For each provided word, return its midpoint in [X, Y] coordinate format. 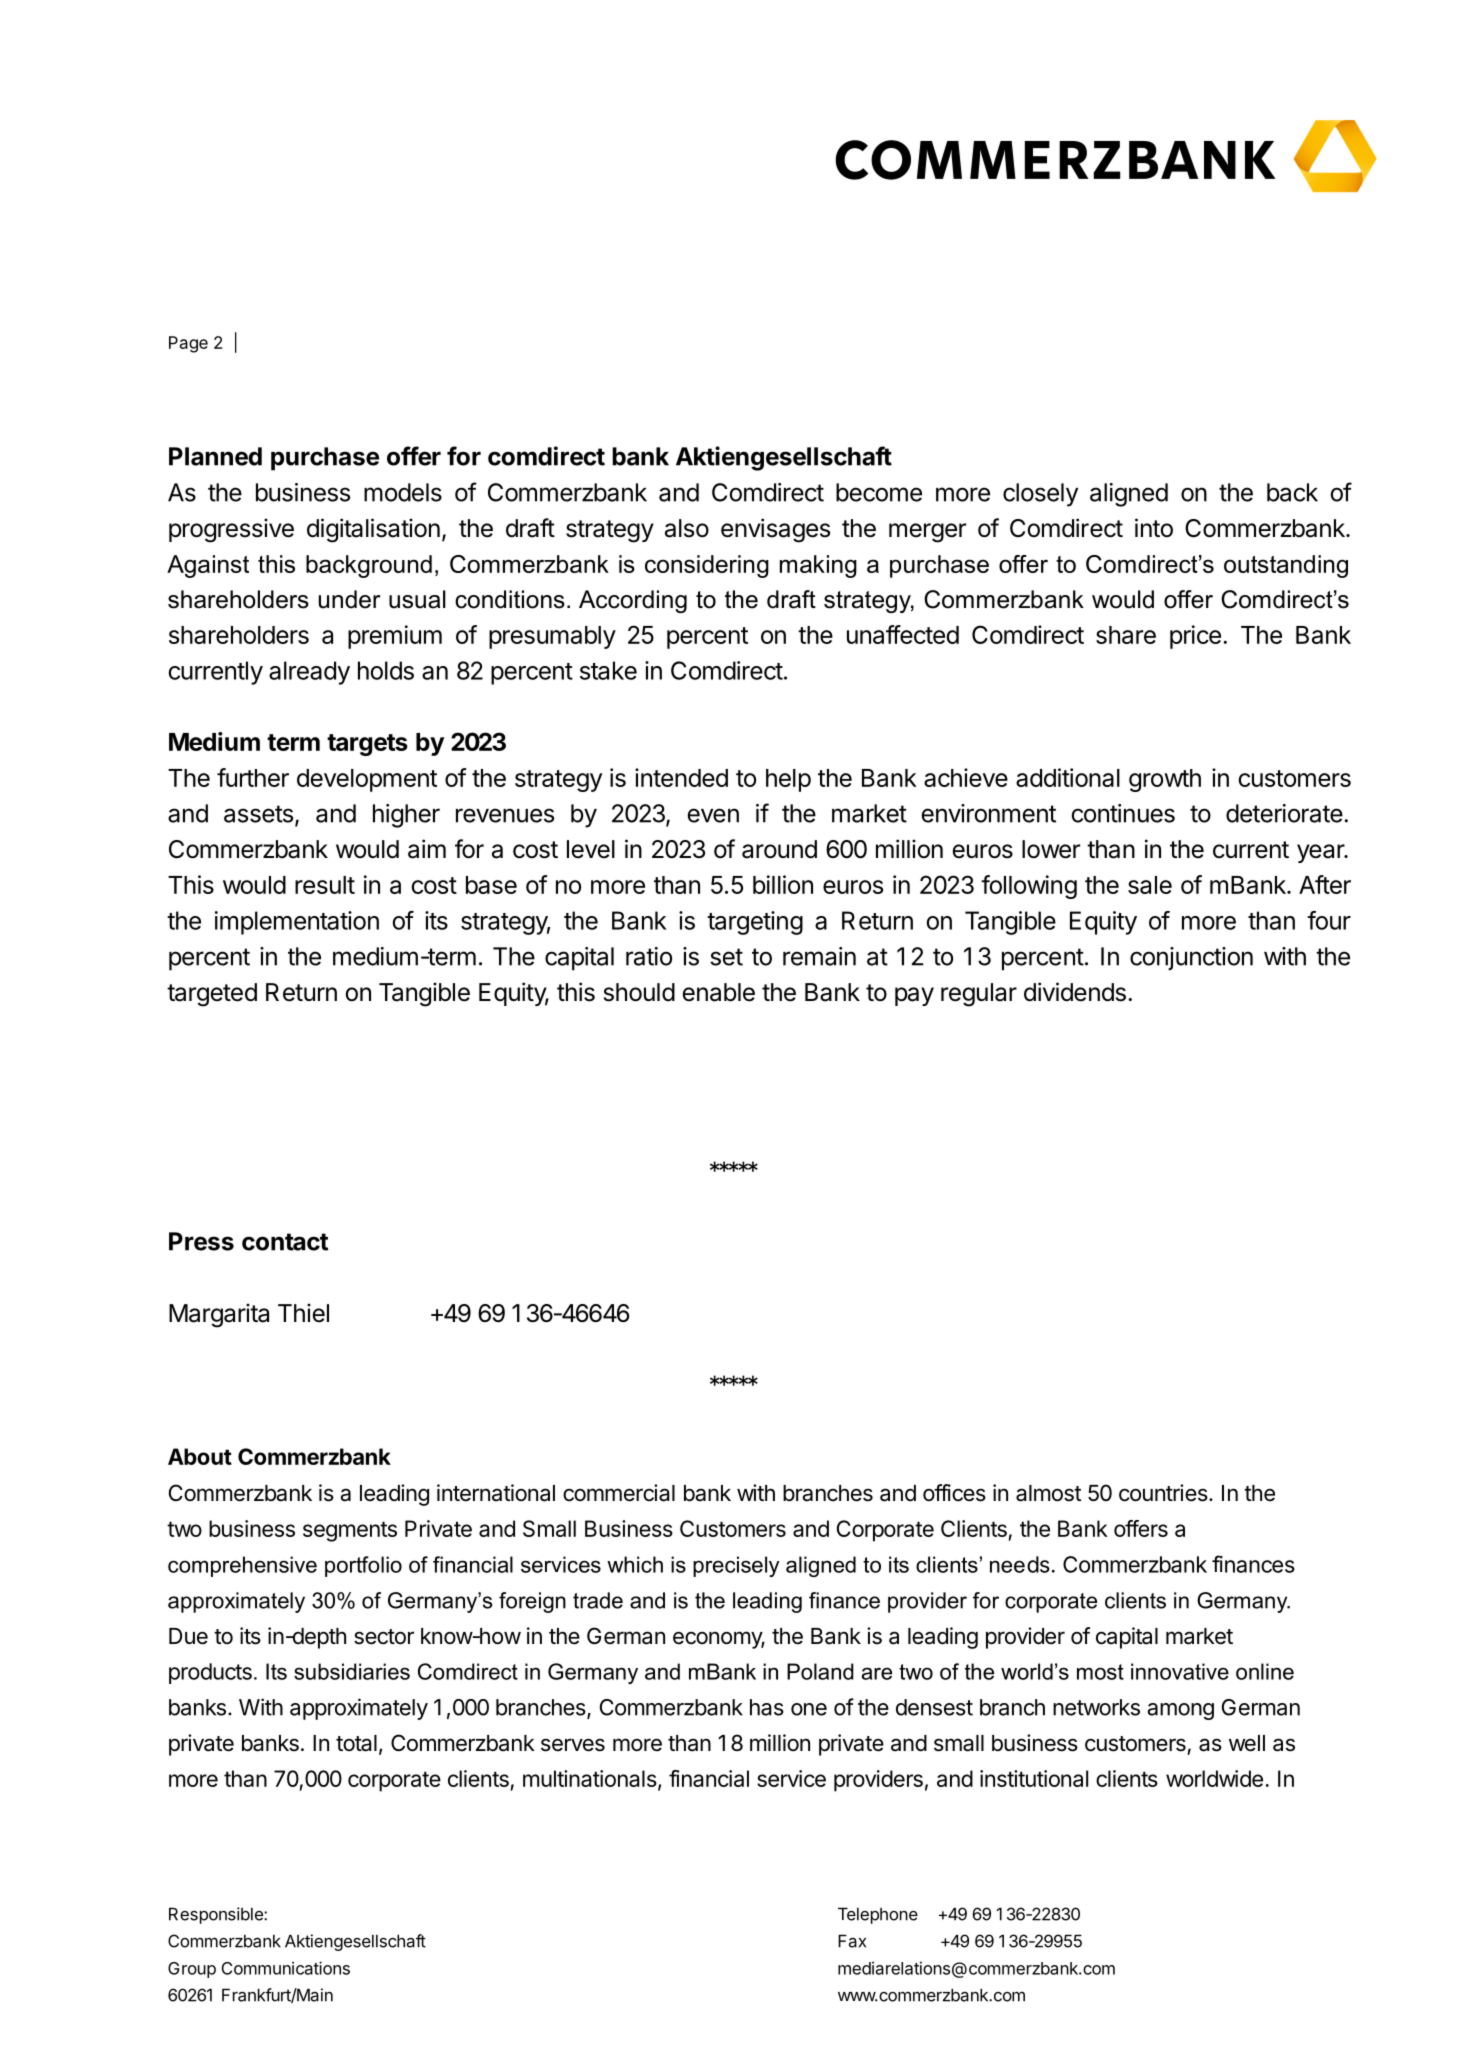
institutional [1034, 1778]
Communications [286, 1968]
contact [285, 1242]
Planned [215, 456]
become [879, 492]
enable [718, 992]
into [1154, 528]
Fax [852, 1941]
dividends [1075, 992]
